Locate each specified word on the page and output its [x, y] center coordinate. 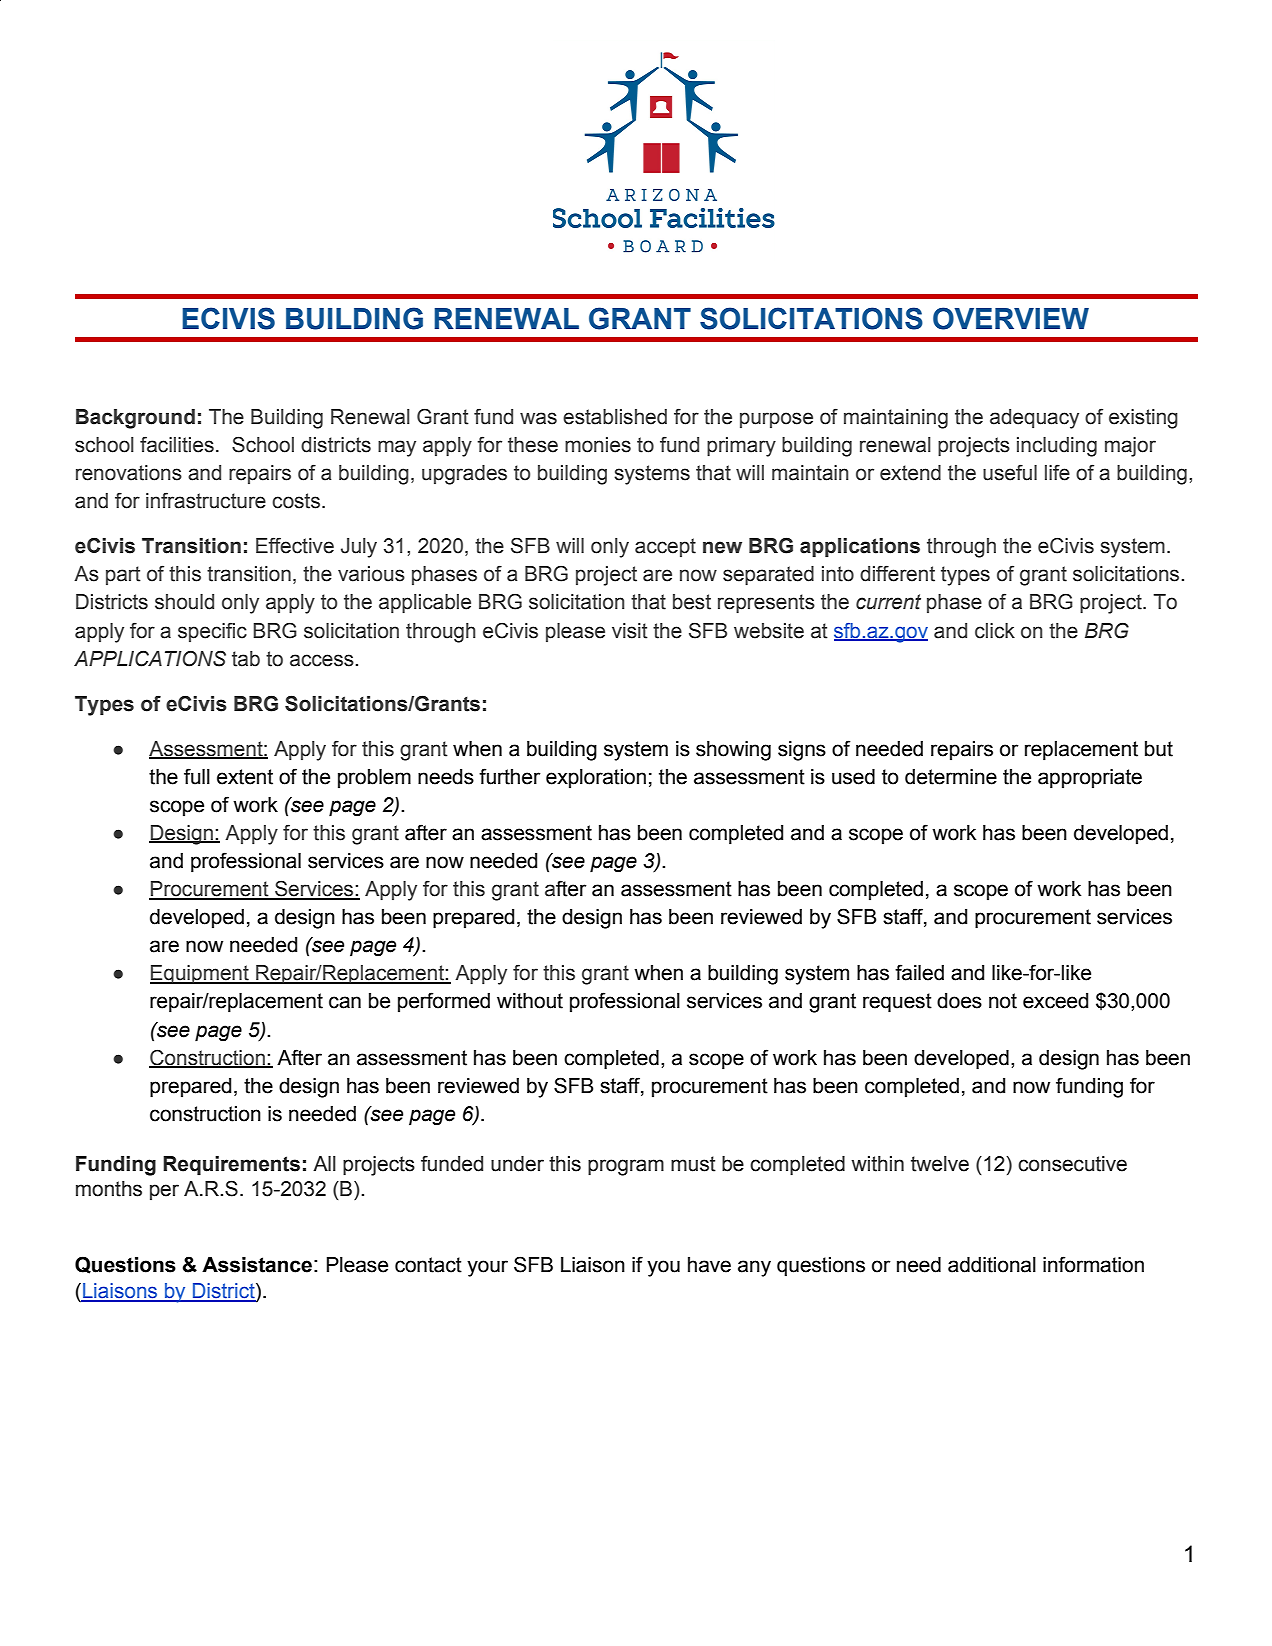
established [615, 417]
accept [665, 547]
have [709, 1265]
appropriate [1090, 779]
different [897, 573]
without [530, 1001]
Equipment [200, 975]
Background [135, 419]
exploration [596, 779]
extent [245, 777]
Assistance [257, 1265]
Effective [295, 545]
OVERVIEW [1011, 318]
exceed [1055, 1001]
